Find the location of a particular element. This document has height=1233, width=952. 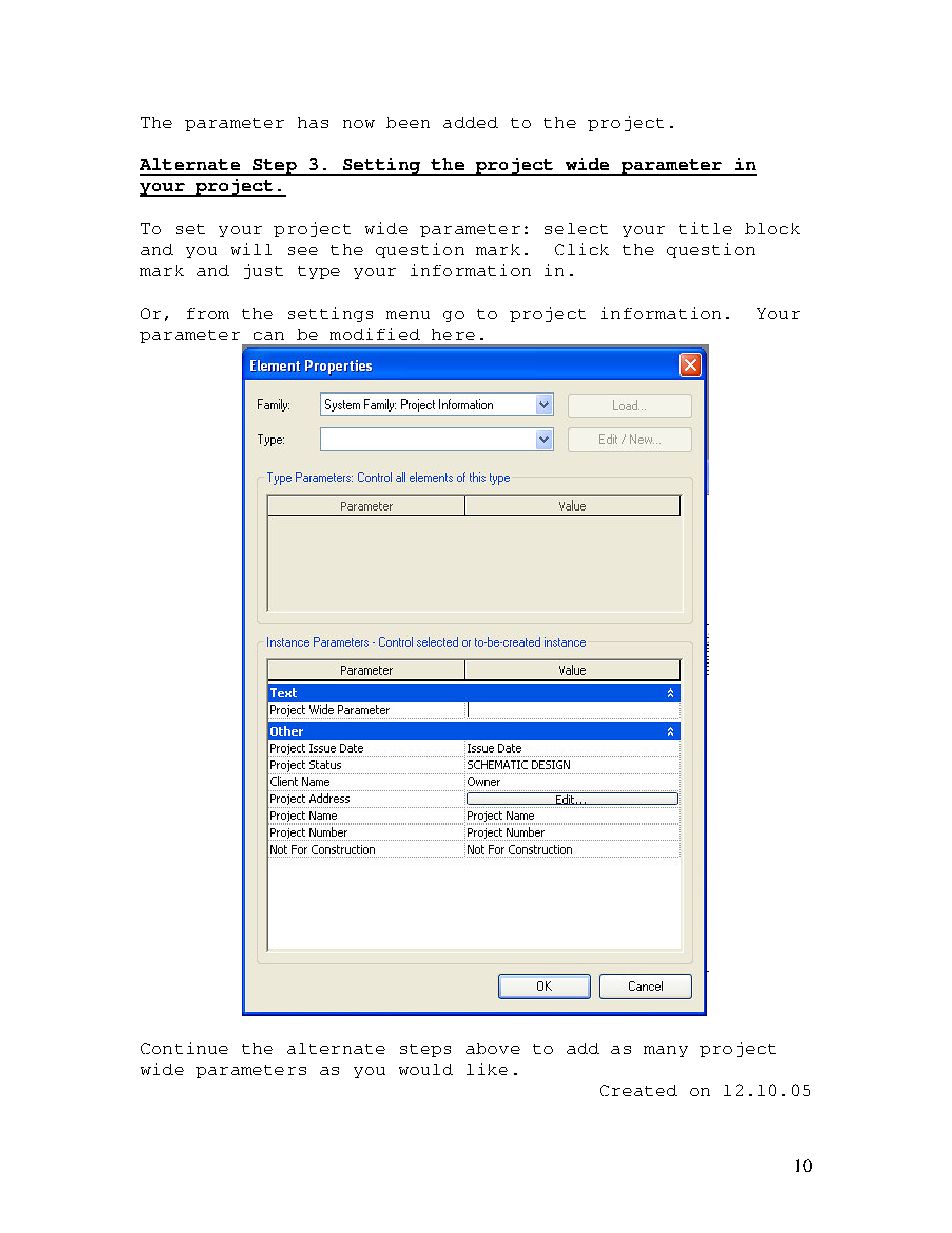

menu is located at coordinates (408, 315).
